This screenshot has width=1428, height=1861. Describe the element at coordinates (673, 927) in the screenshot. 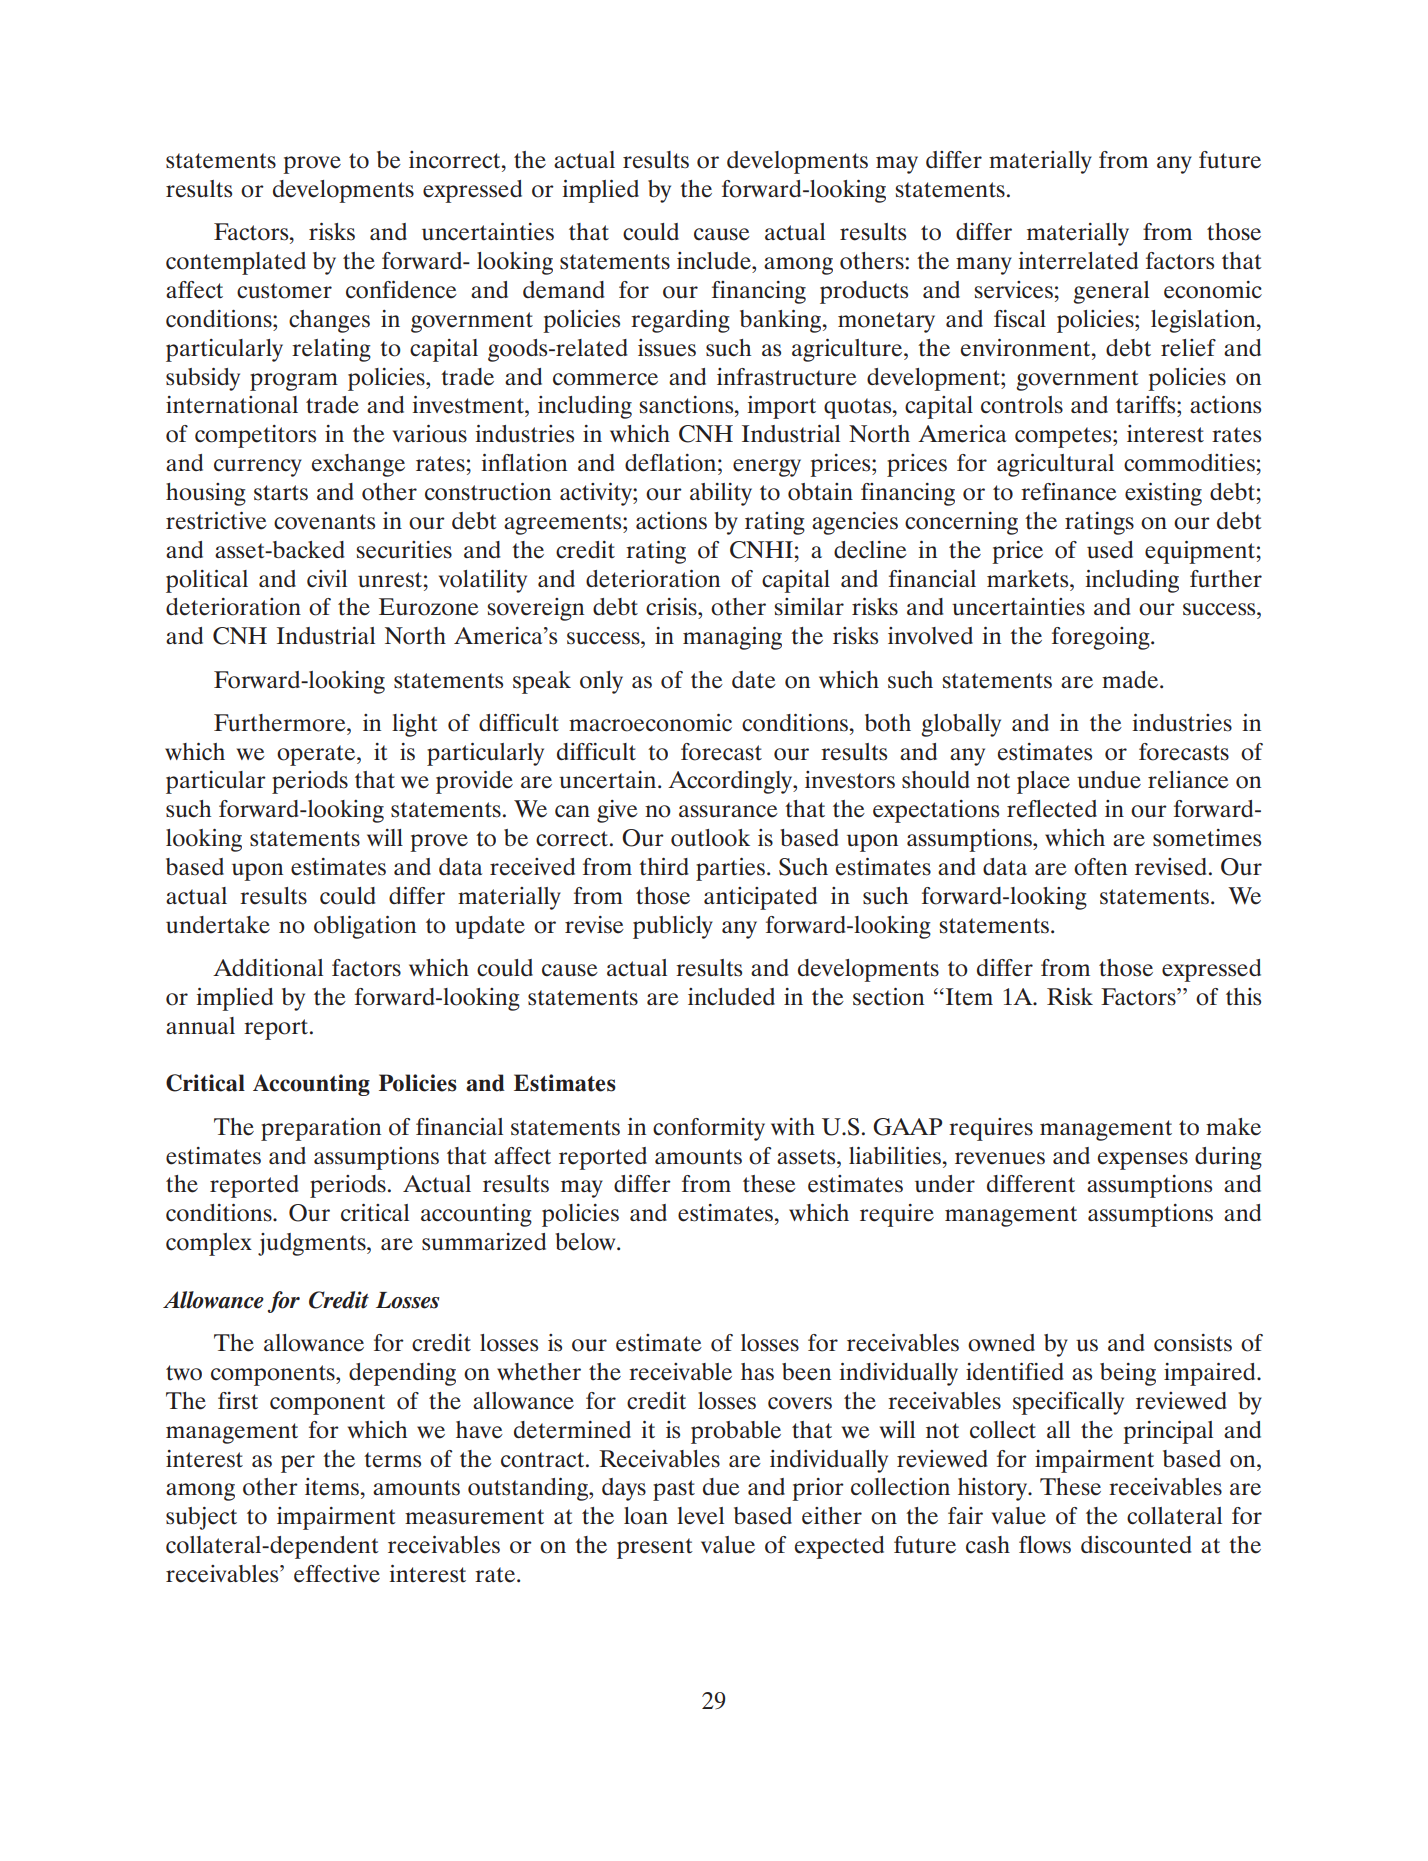

I see `publicly` at that location.
